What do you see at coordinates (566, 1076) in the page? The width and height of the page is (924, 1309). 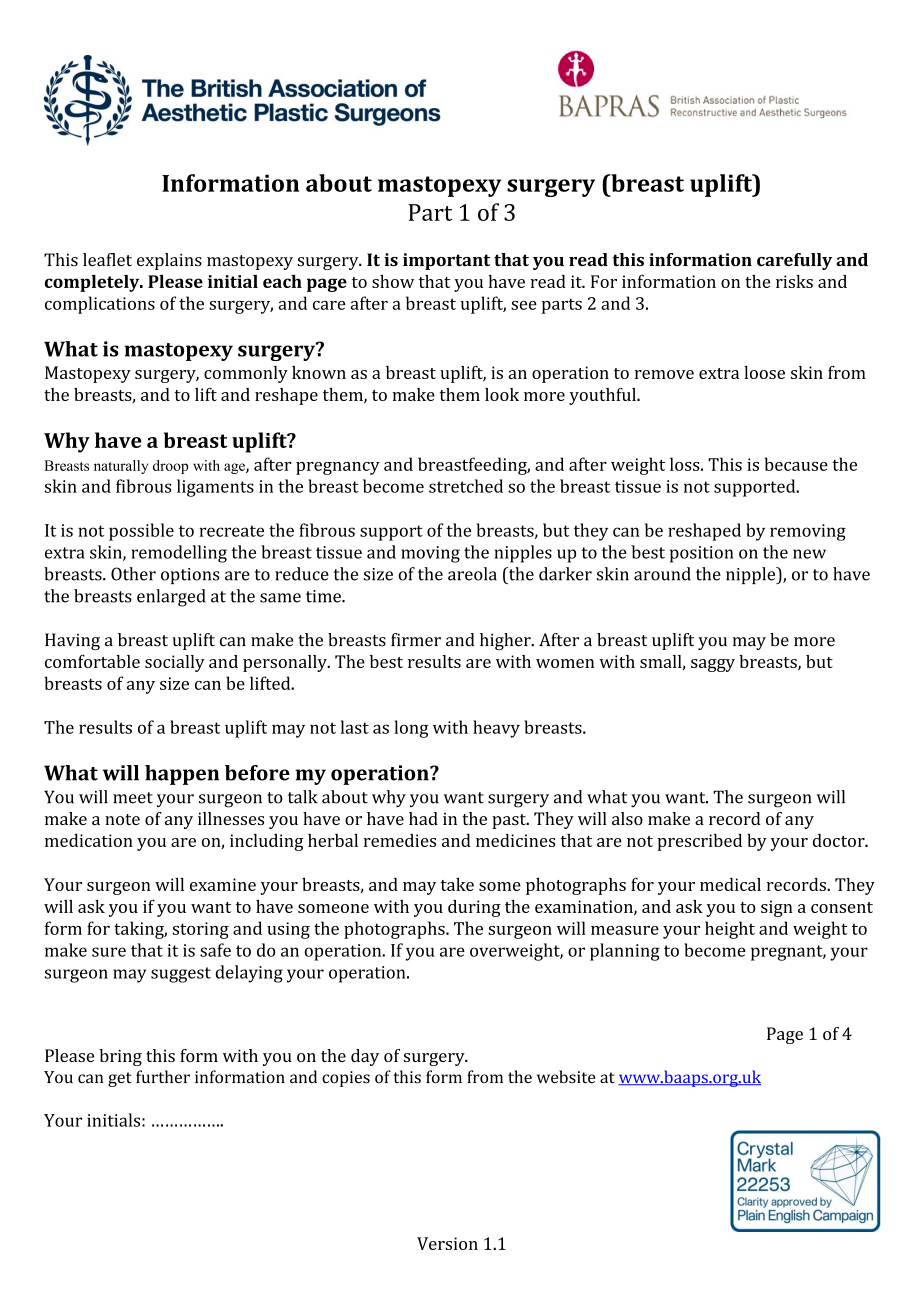 I see `website` at bounding box center [566, 1076].
